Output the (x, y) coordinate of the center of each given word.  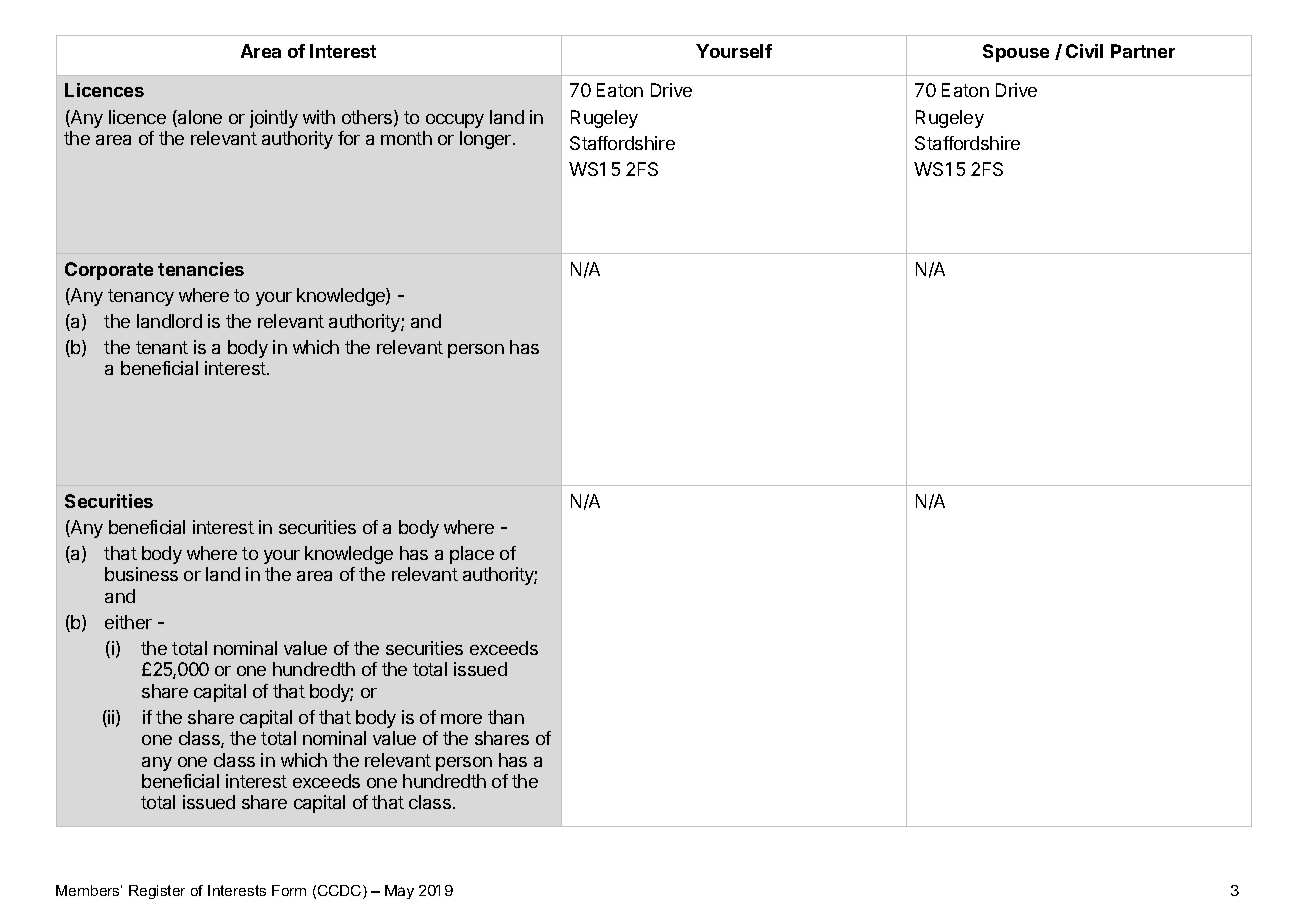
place (472, 555)
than (506, 717)
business (141, 574)
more (461, 719)
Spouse (1016, 53)
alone (199, 118)
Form (289, 890)
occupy (455, 121)
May (399, 892)
